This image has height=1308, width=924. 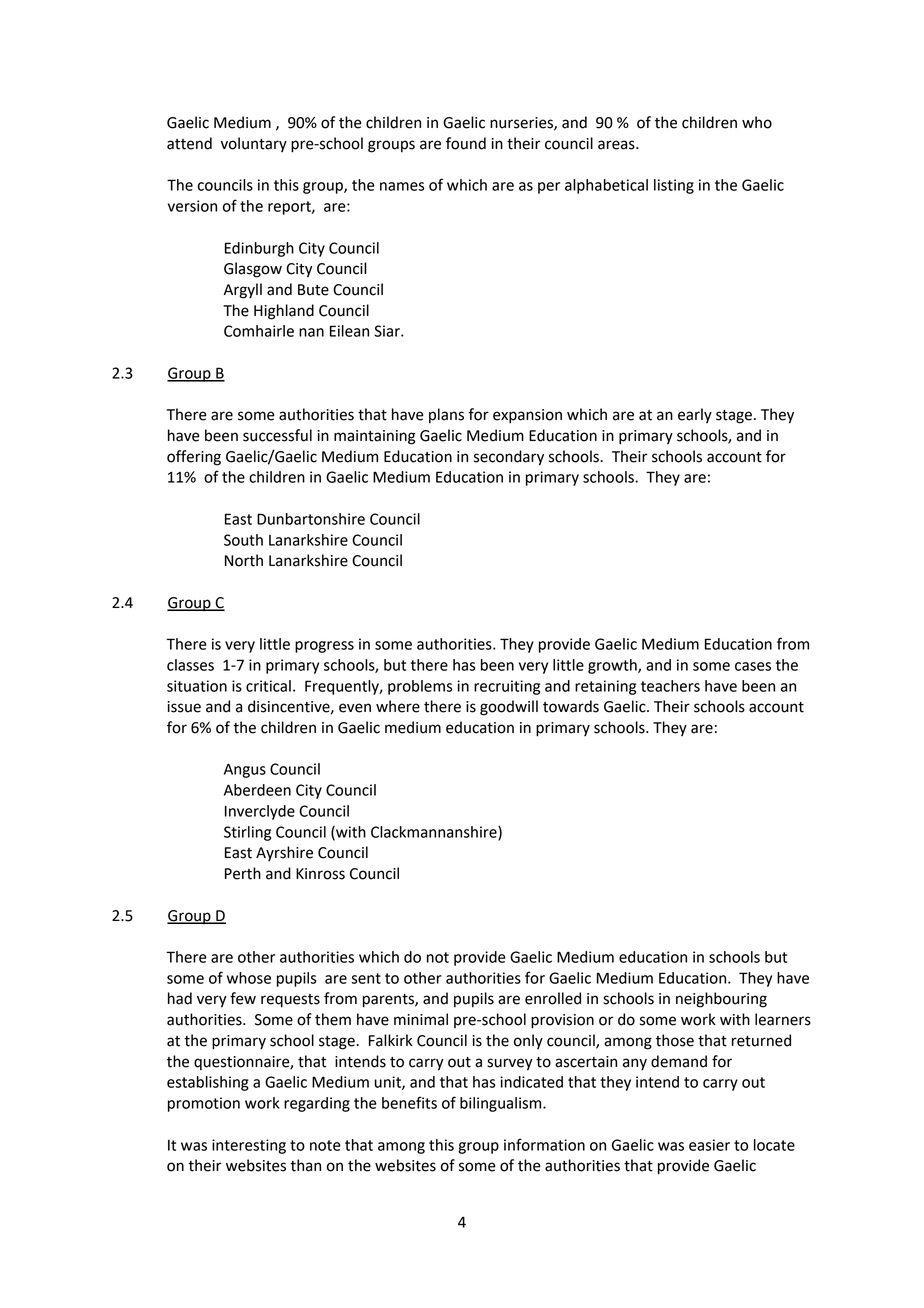 What do you see at coordinates (674, 186) in the image?
I see `listing` at bounding box center [674, 186].
